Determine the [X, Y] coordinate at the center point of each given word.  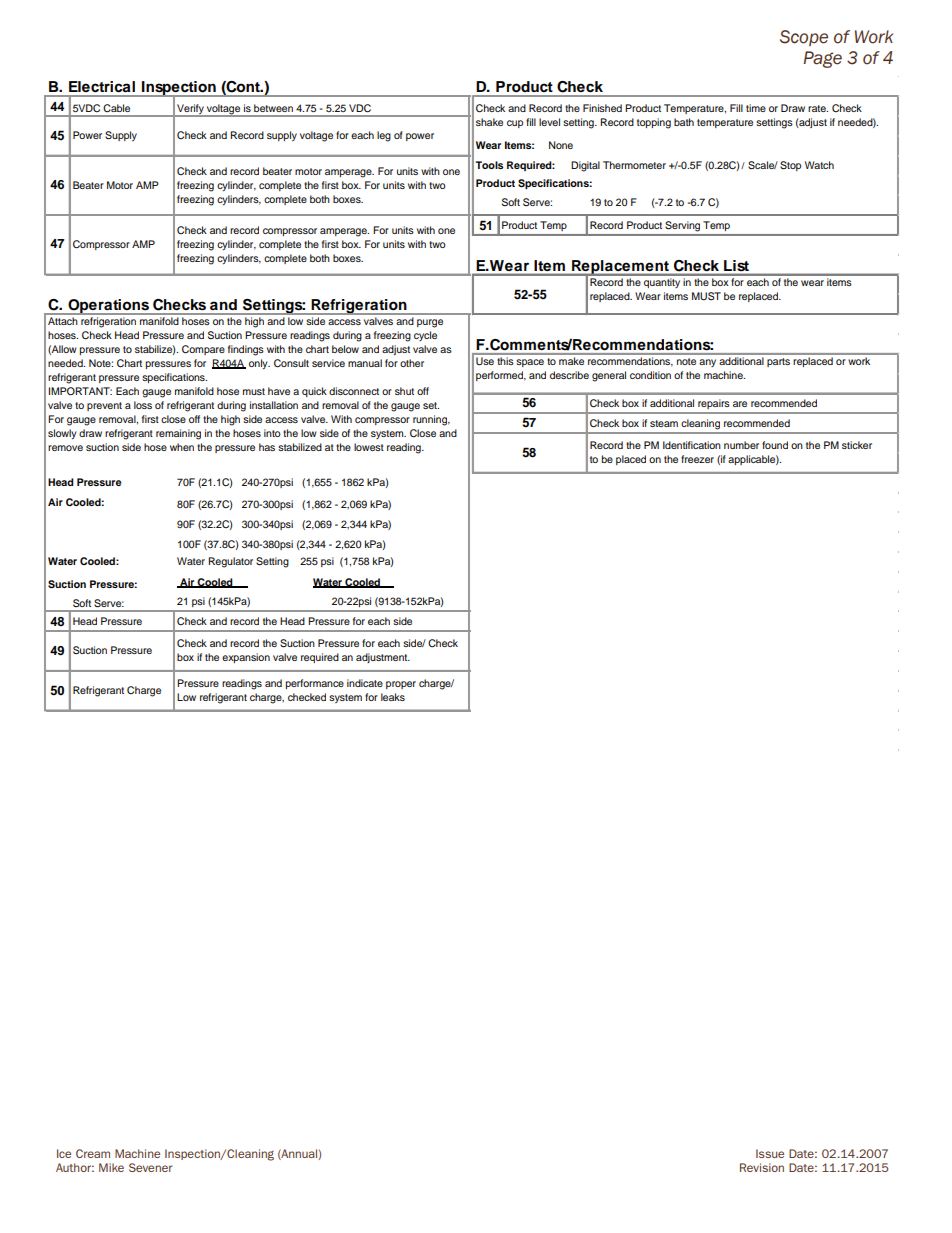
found [775, 445]
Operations [109, 307]
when [182, 447]
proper [401, 685]
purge [430, 323]
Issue [770, 1153]
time [756, 108]
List [736, 265]
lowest [369, 447]
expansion [246, 658]
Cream [93, 1153]
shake [489, 122]
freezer [697, 459]
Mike [111, 1167]
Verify [190, 110]
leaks [393, 697]
